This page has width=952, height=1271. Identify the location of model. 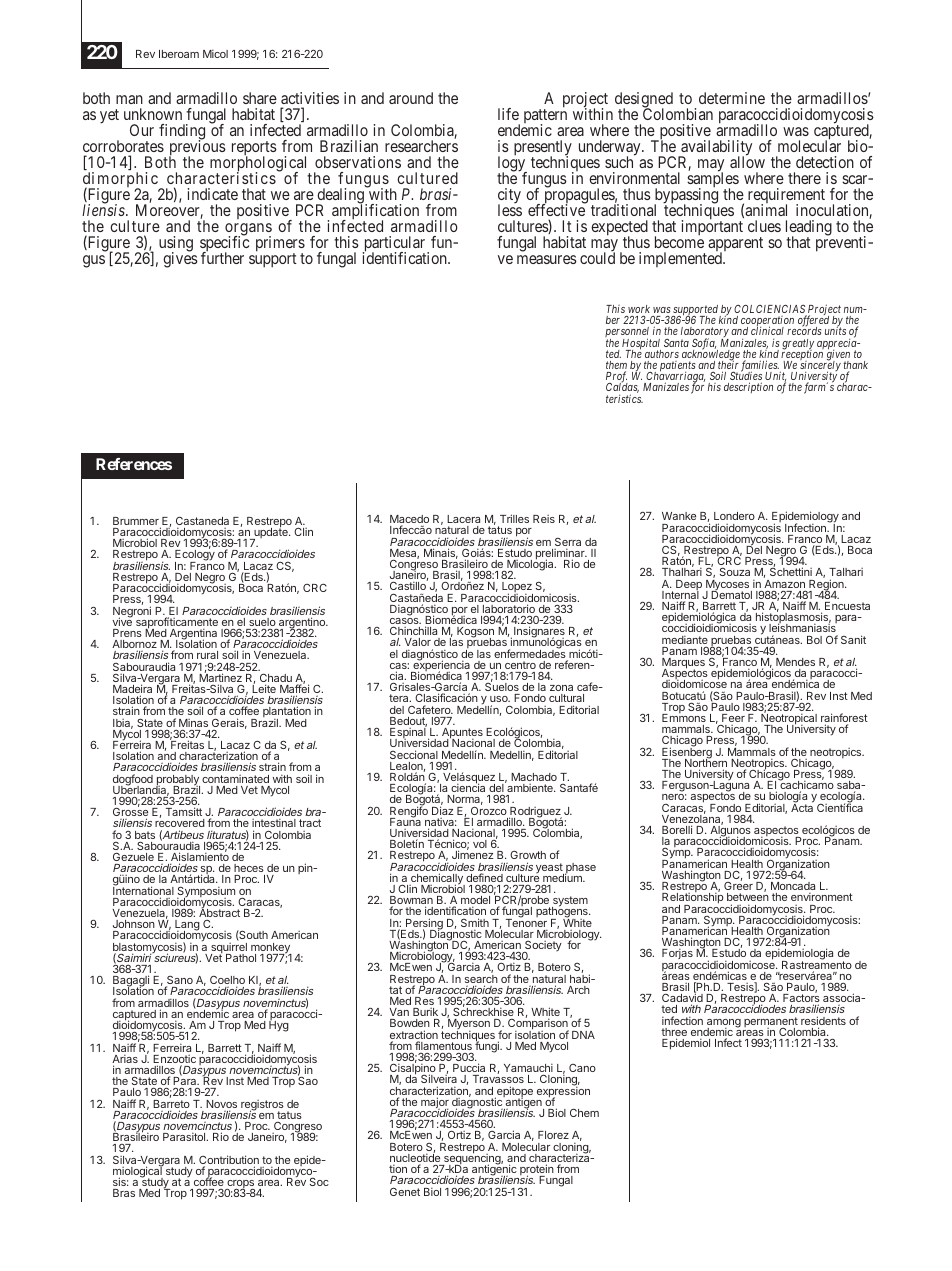
(475, 901).
